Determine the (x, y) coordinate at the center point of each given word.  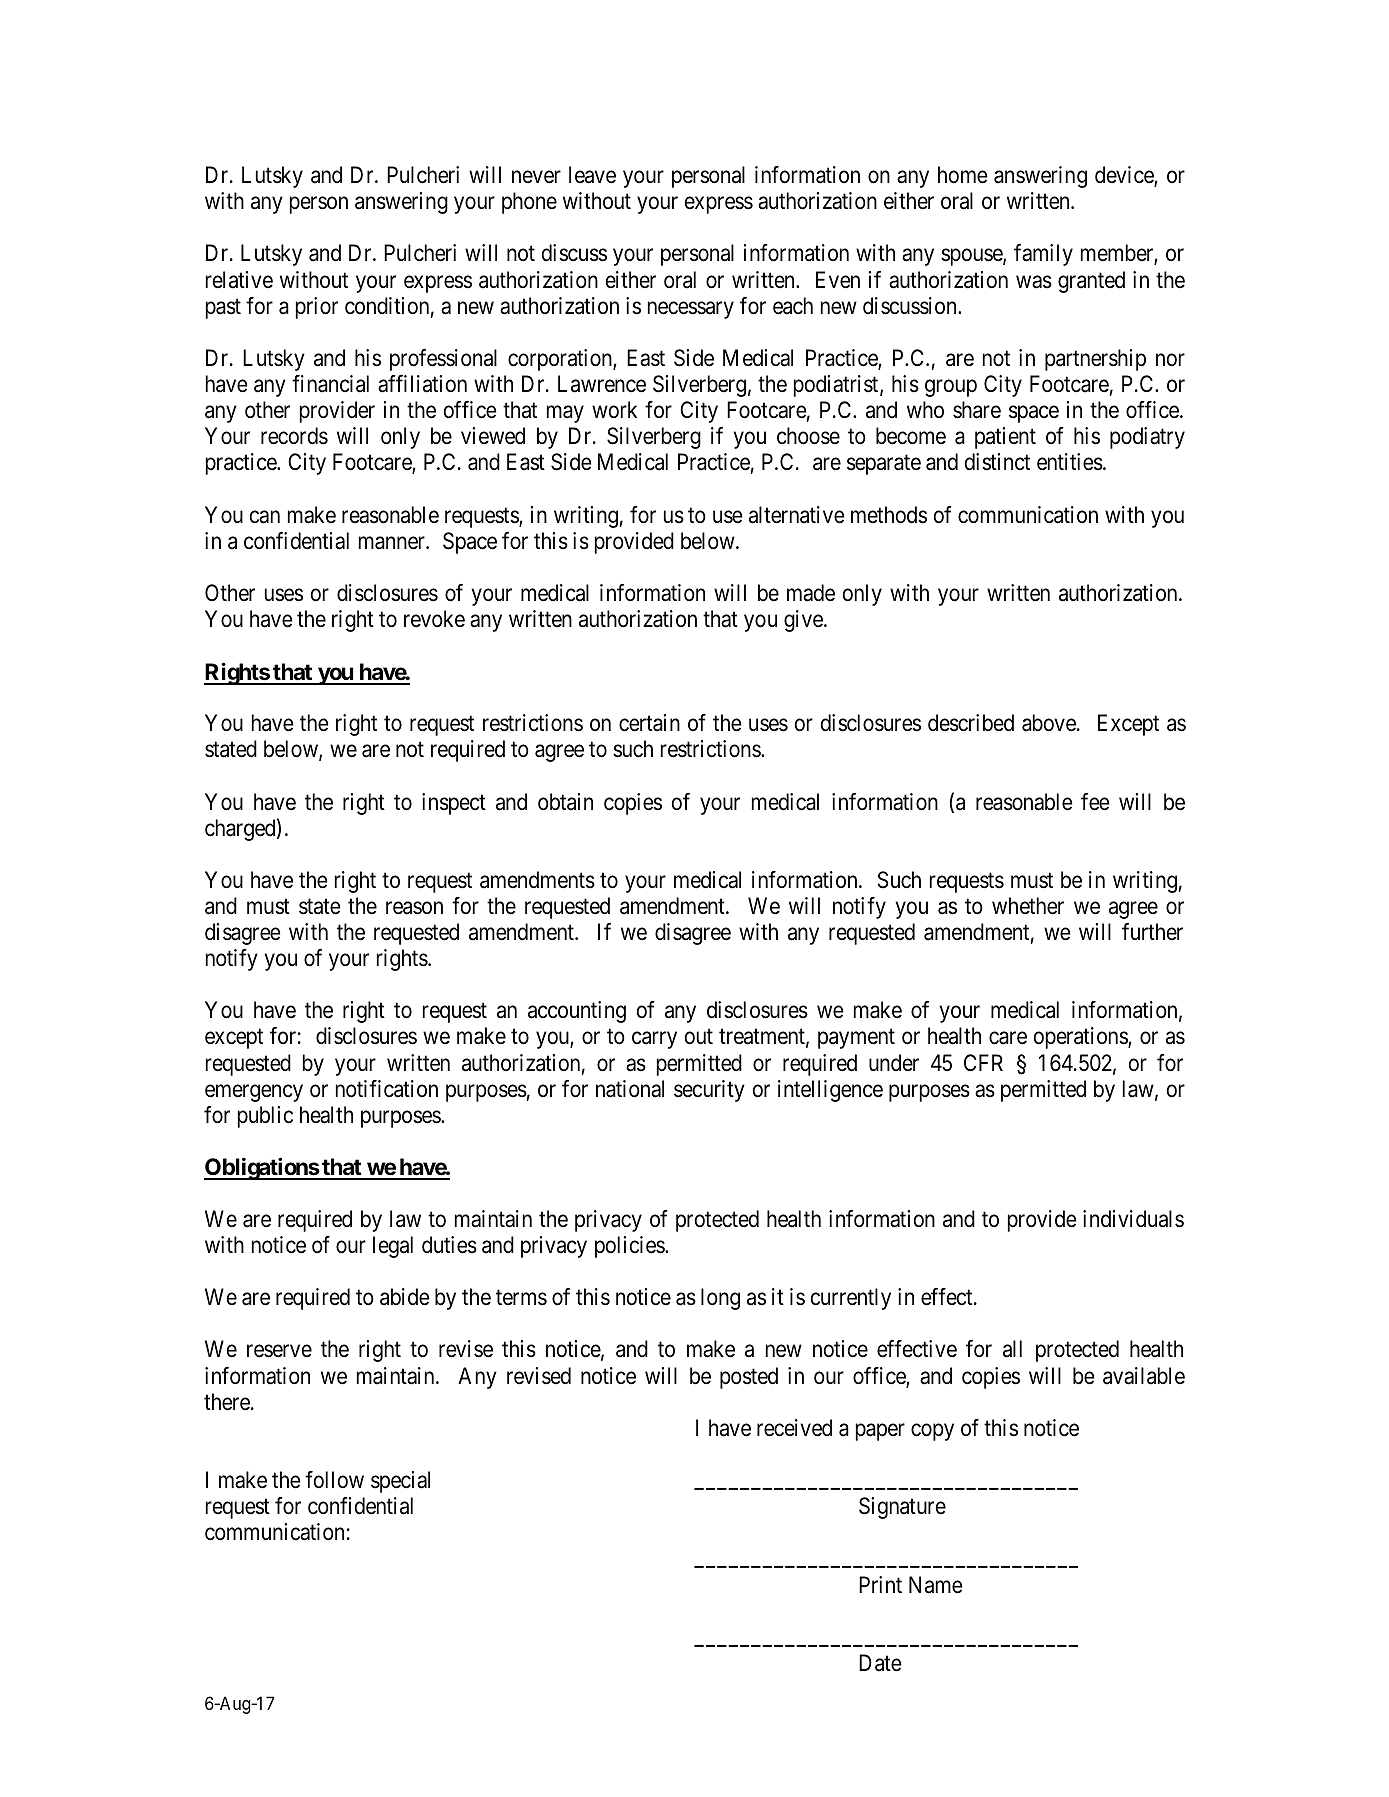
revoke (434, 619)
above (1049, 723)
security (709, 1091)
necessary (691, 310)
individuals (1133, 1219)
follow (334, 1480)
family (1043, 255)
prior (317, 308)
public (265, 1117)
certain (649, 723)
